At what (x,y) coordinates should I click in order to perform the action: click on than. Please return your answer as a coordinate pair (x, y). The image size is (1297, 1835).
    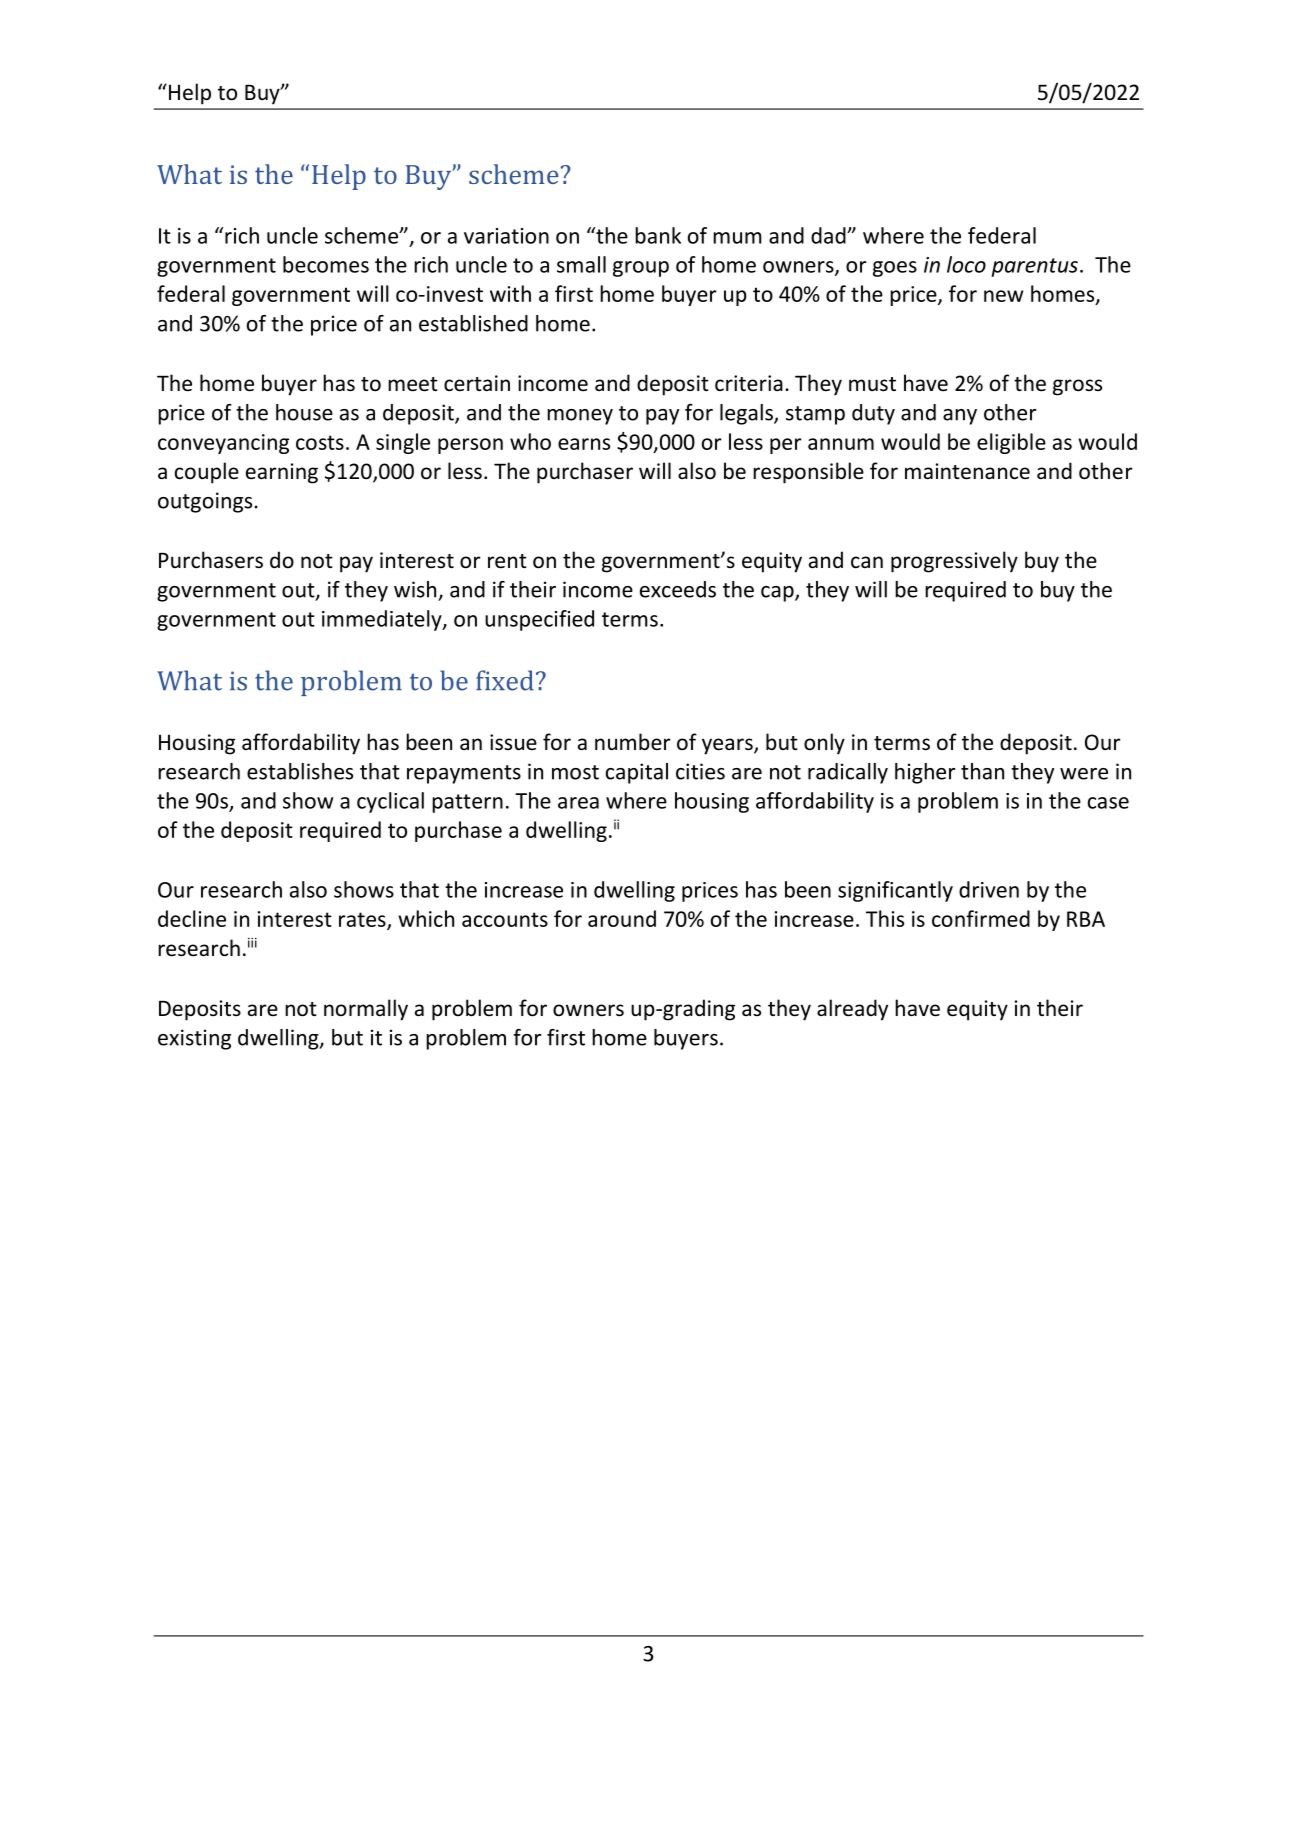
    Looking at the image, I should click on (982, 771).
